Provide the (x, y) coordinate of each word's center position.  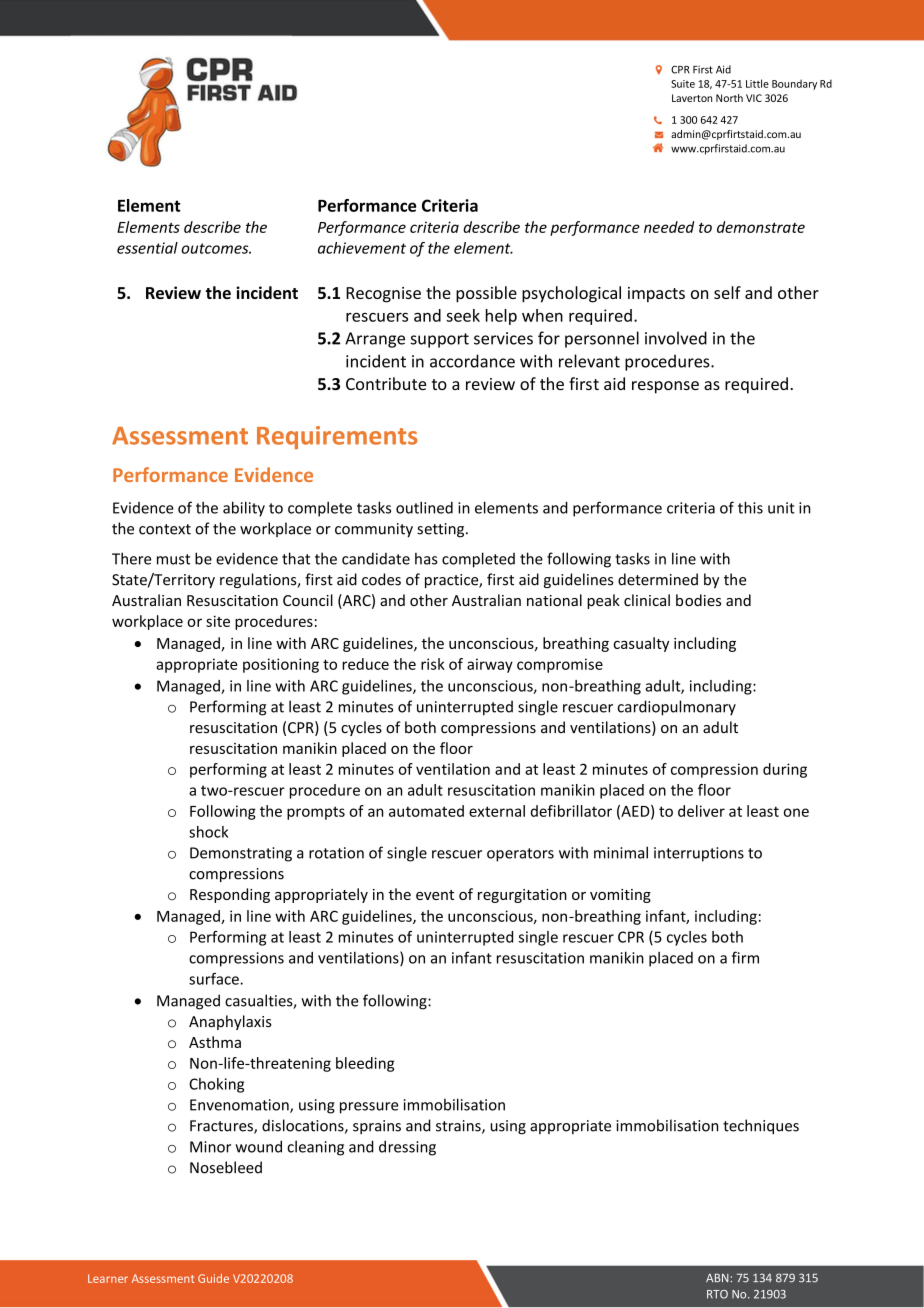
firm (745, 957)
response (665, 387)
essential (147, 248)
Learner (108, 1278)
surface (215, 979)
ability (244, 509)
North (729, 98)
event (435, 895)
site (218, 621)
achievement (362, 248)
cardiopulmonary (677, 708)
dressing (407, 1148)
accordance (472, 361)
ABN (717, 1278)
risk (433, 664)
